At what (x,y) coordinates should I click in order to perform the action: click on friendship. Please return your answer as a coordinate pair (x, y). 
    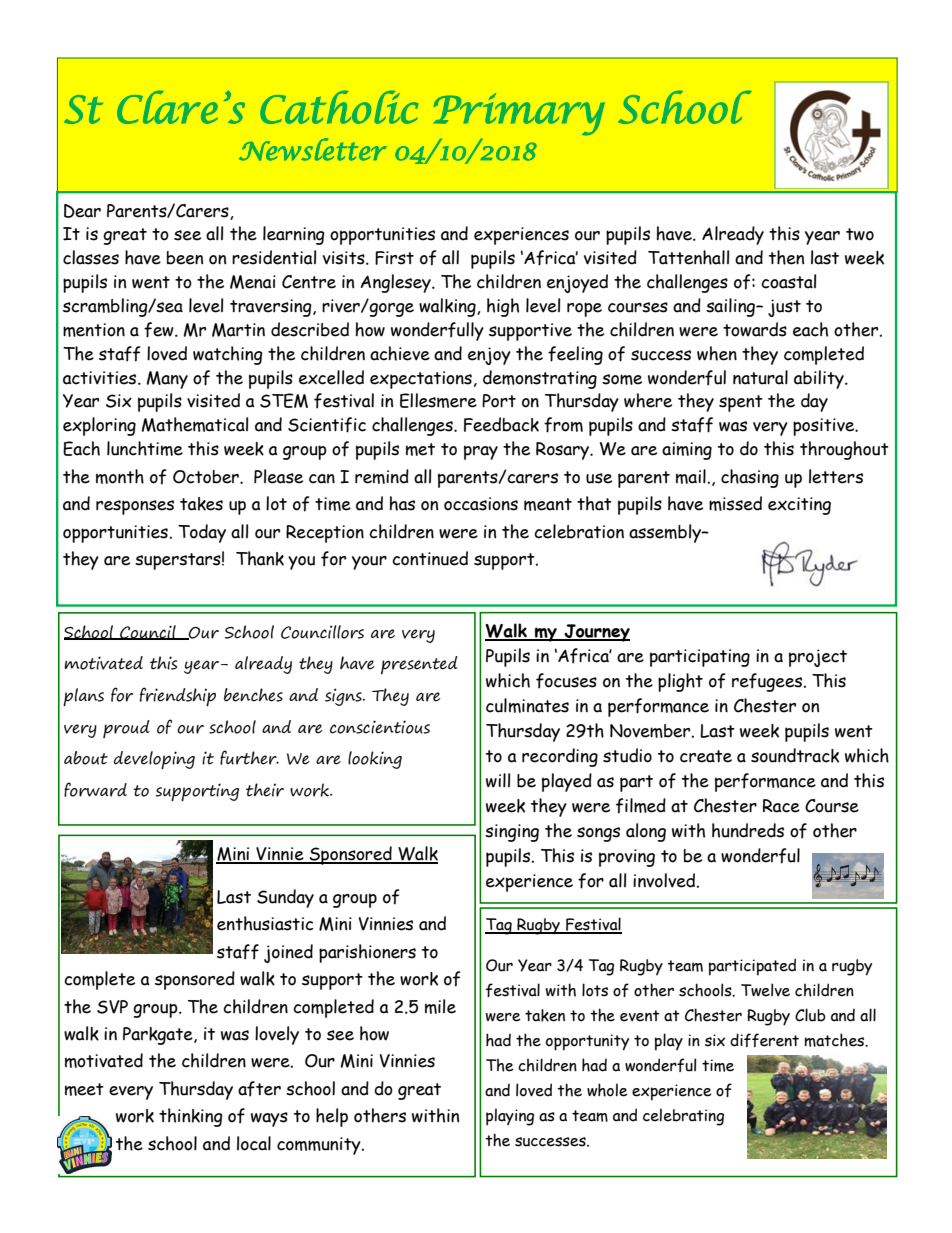
    Looking at the image, I should click on (178, 696).
